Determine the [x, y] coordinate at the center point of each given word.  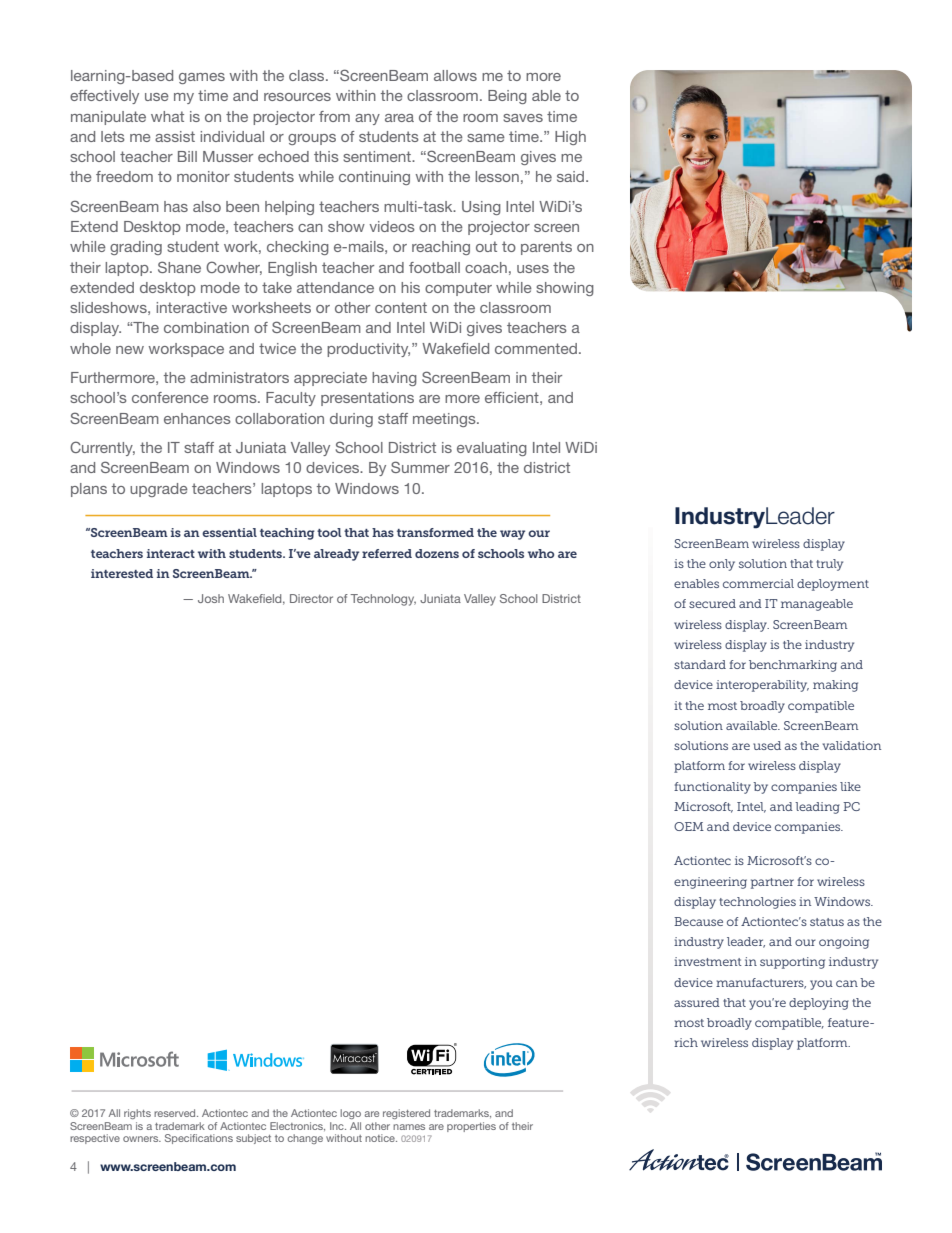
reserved [176, 1113]
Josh [211, 598]
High [570, 138]
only [722, 565]
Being [507, 97]
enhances [197, 418]
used [767, 745]
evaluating [492, 449]
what [167, 116]
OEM [689, 826]
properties [471, 1127]
